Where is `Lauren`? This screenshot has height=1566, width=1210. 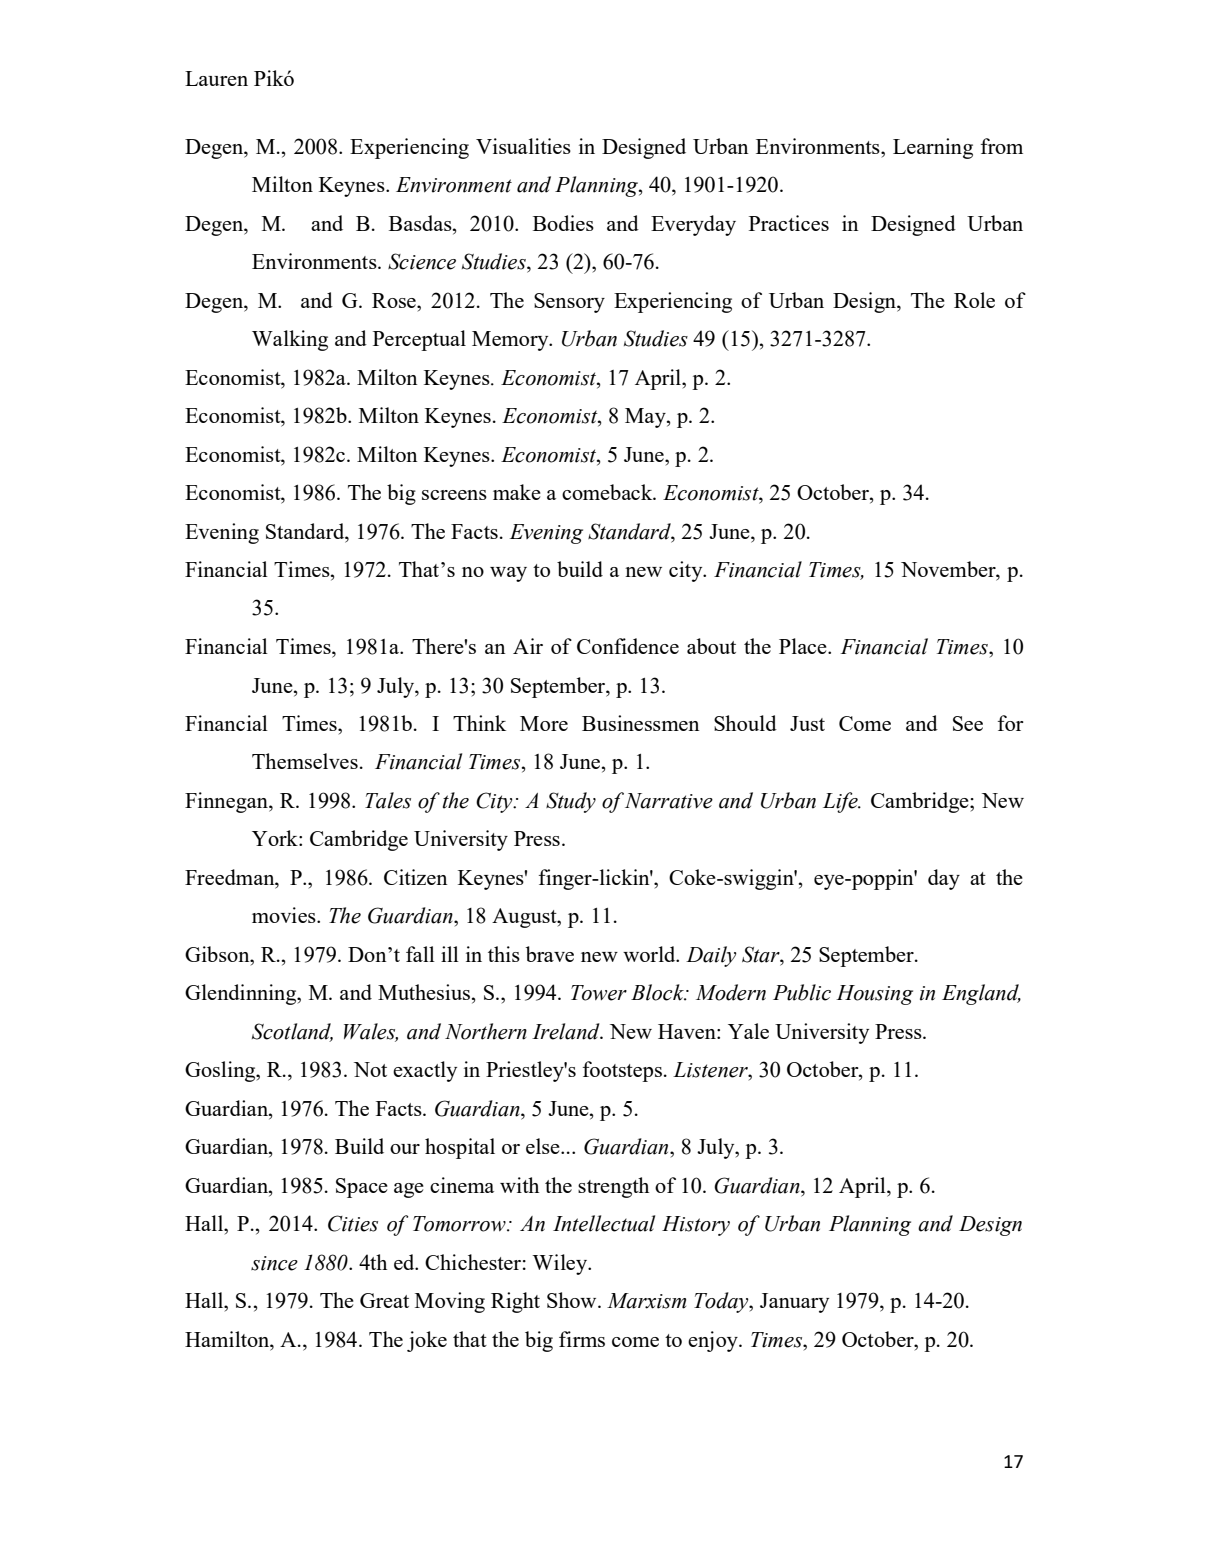
Lauren is located at coordinates (216, 78).
